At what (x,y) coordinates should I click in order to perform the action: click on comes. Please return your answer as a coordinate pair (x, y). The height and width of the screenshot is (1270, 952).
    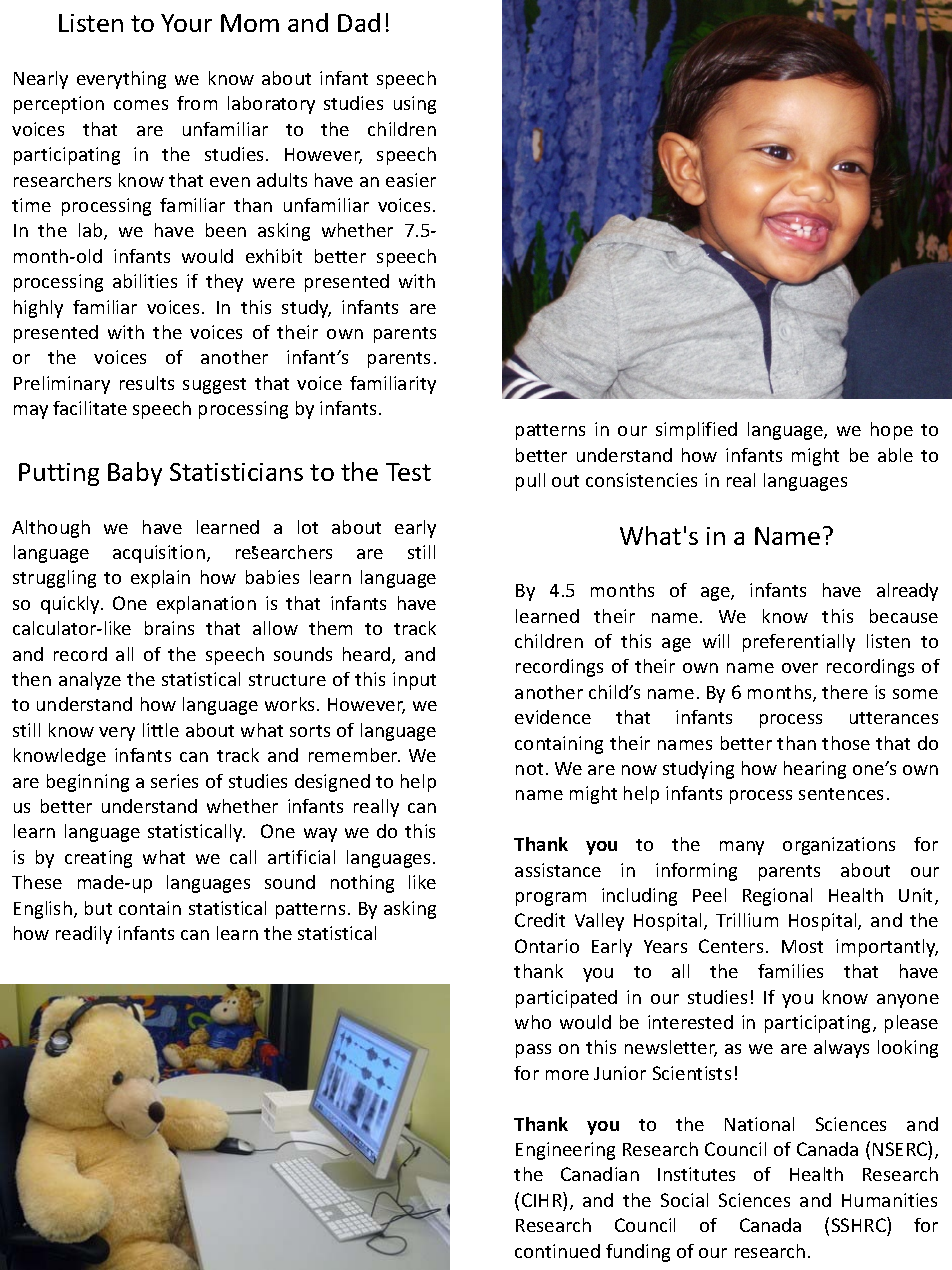
    Looking at the image, I should click on (141, 105).
